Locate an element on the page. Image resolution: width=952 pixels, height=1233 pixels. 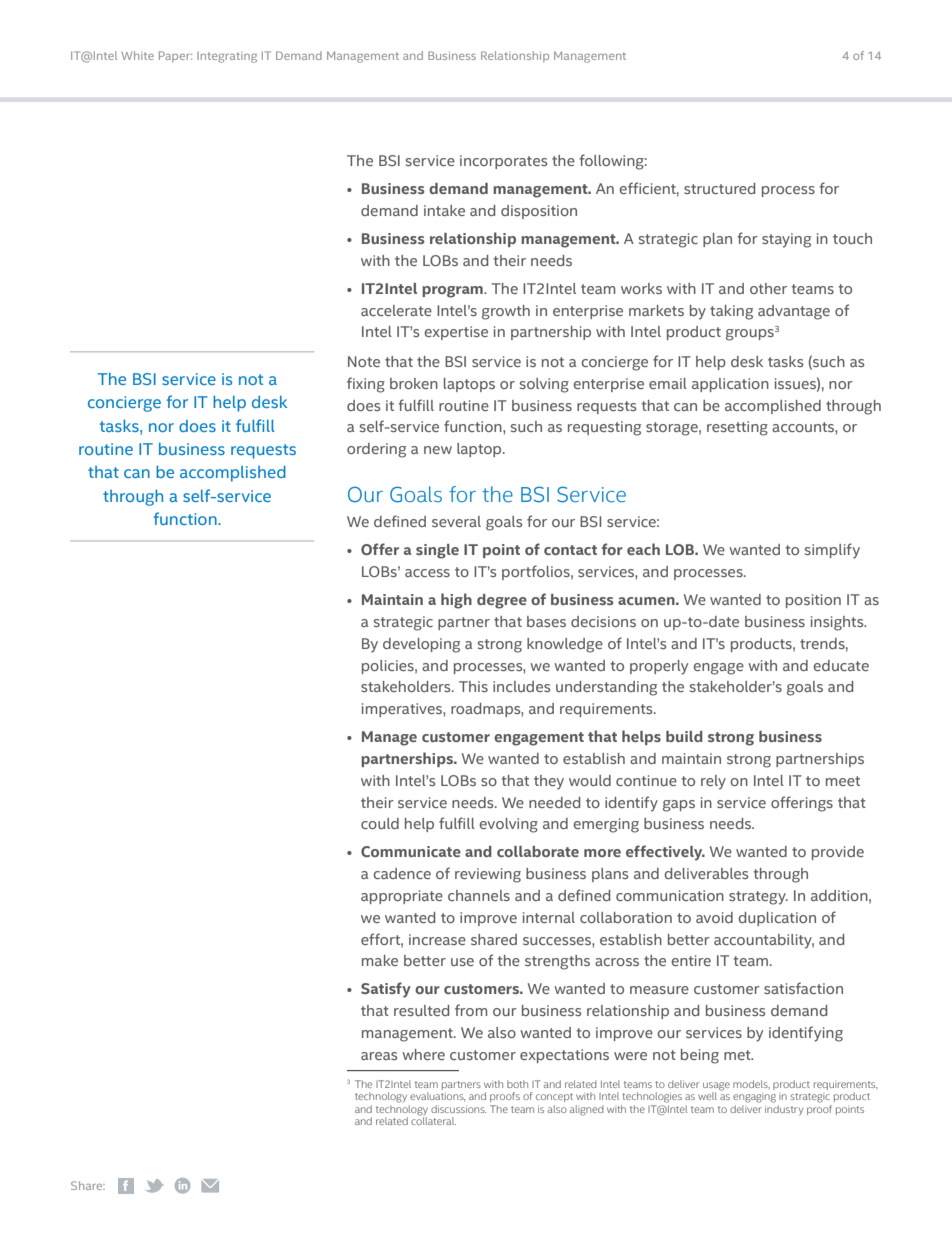
strategy is located at coordinates (758, 898).
